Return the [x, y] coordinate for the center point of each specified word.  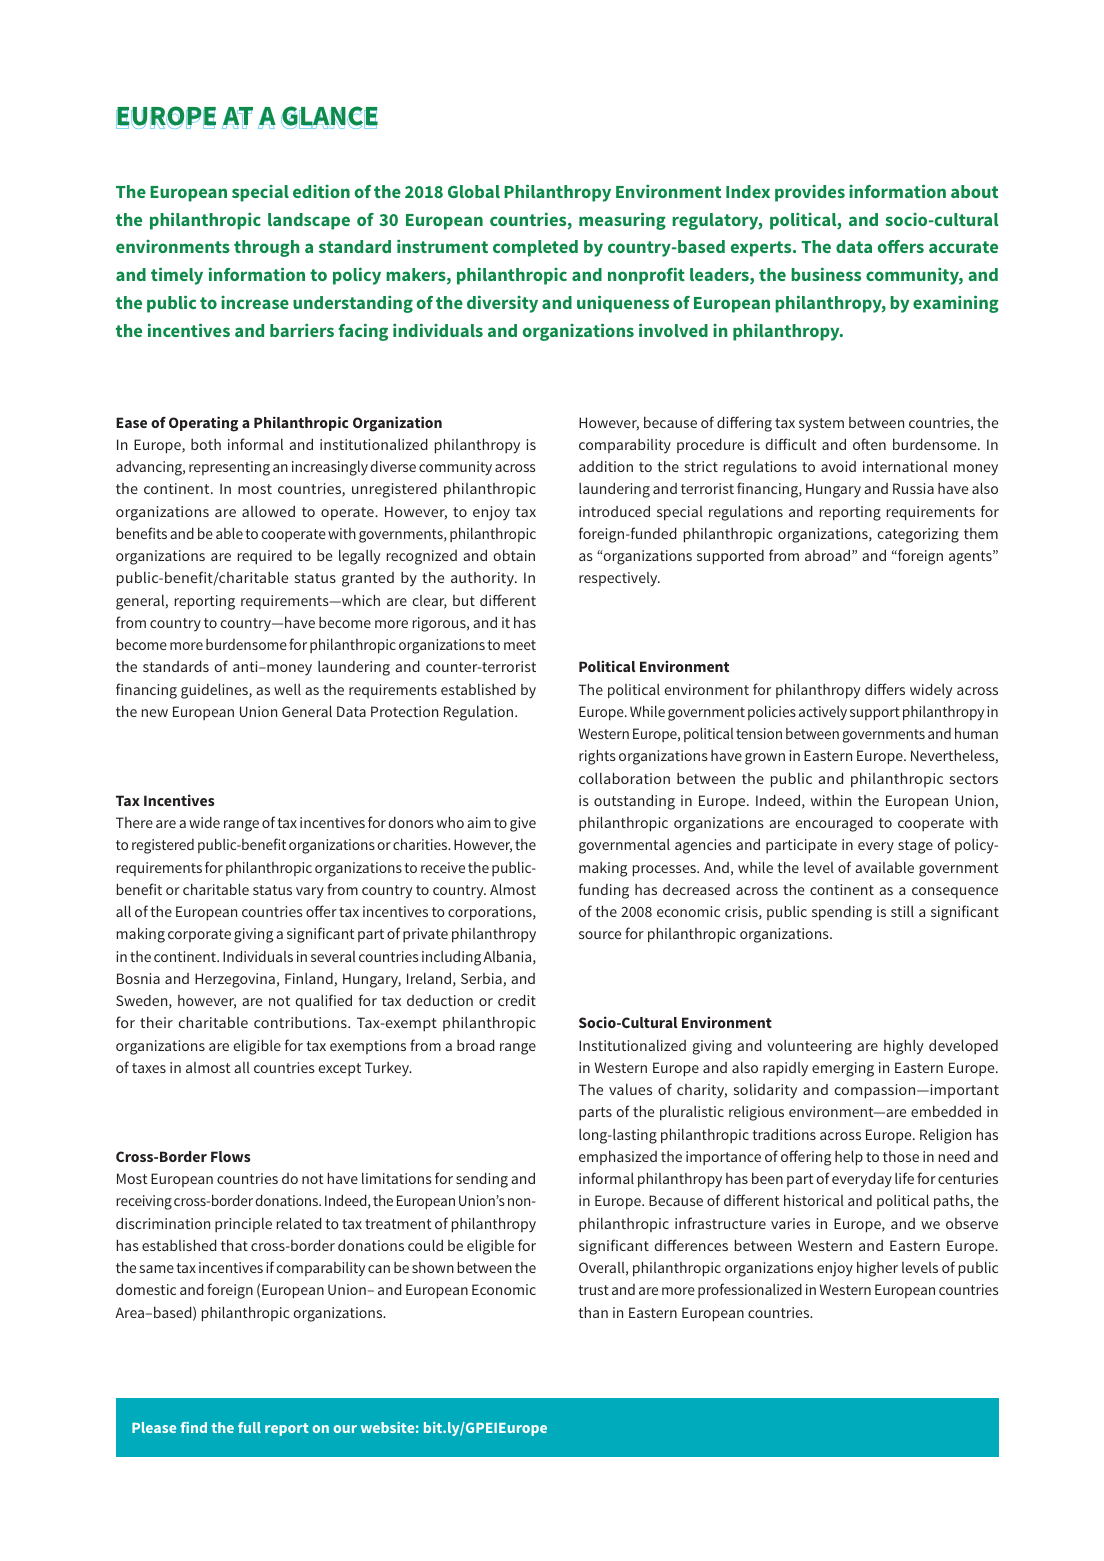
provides [810, 193]
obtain [514, 555]
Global [474, 191]
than [593, 1312]
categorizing [918, 535]
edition [321, 191]
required [265, 557]
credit [517, 1000]
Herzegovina [235, 980]
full [249, 1427]
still [902, 911]
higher [877, 1269]
